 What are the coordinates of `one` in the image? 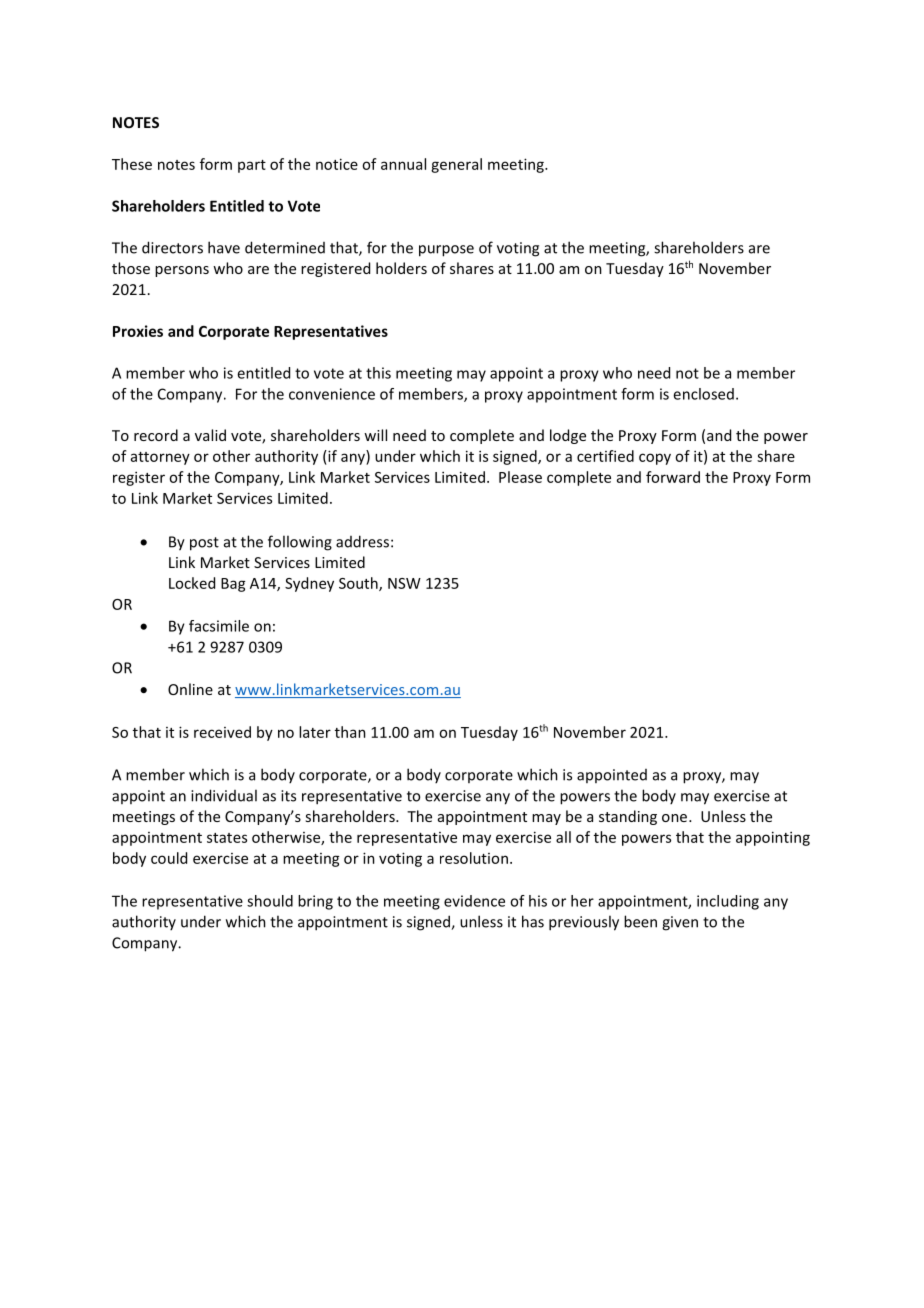 It's located at (674, 818).
